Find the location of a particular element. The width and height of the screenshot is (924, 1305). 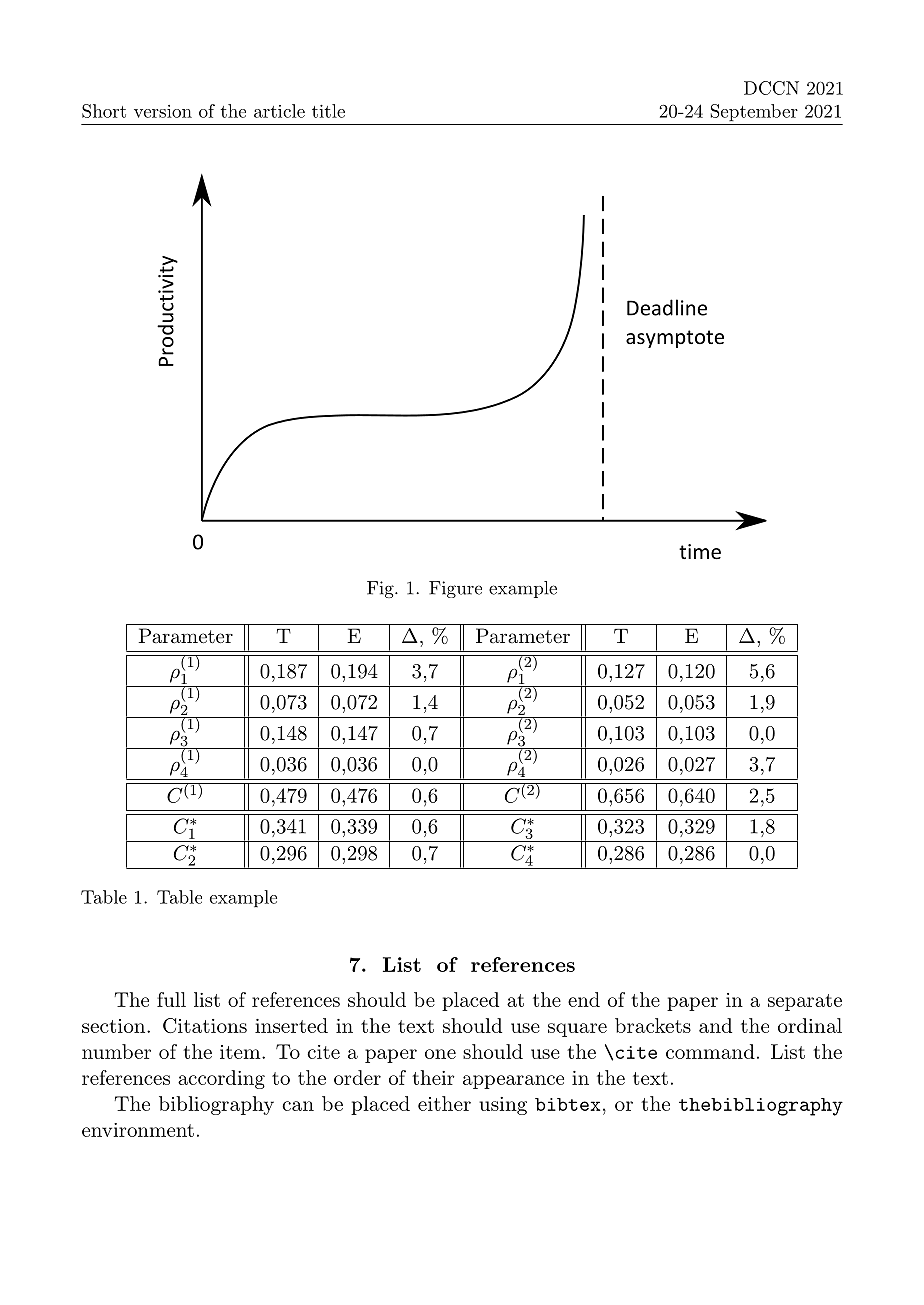

separate is located at coordinates (805, 1002).
